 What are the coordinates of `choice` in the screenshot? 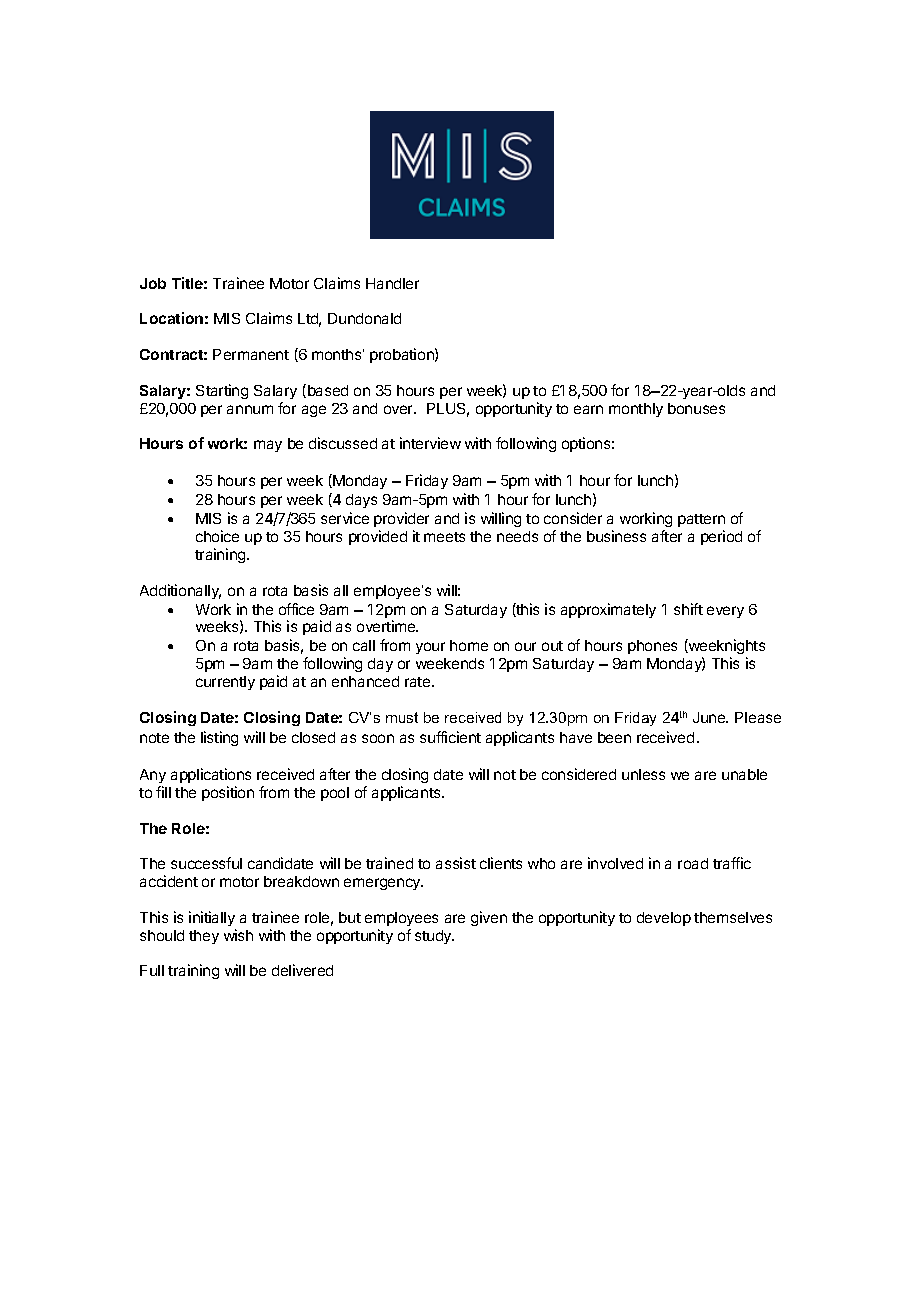 It's located at (217, 536).
